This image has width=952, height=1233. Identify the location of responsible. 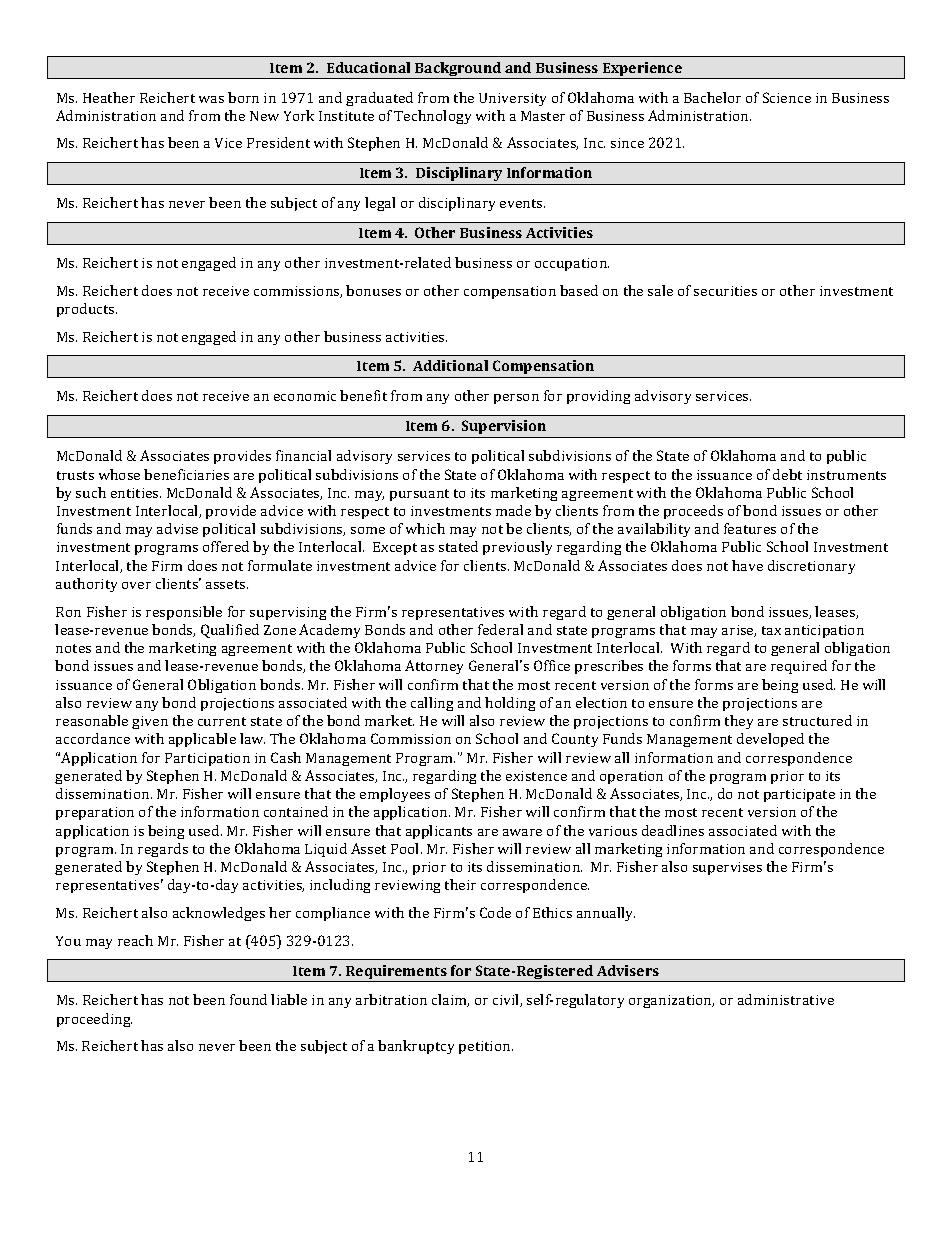
(184, 613).
